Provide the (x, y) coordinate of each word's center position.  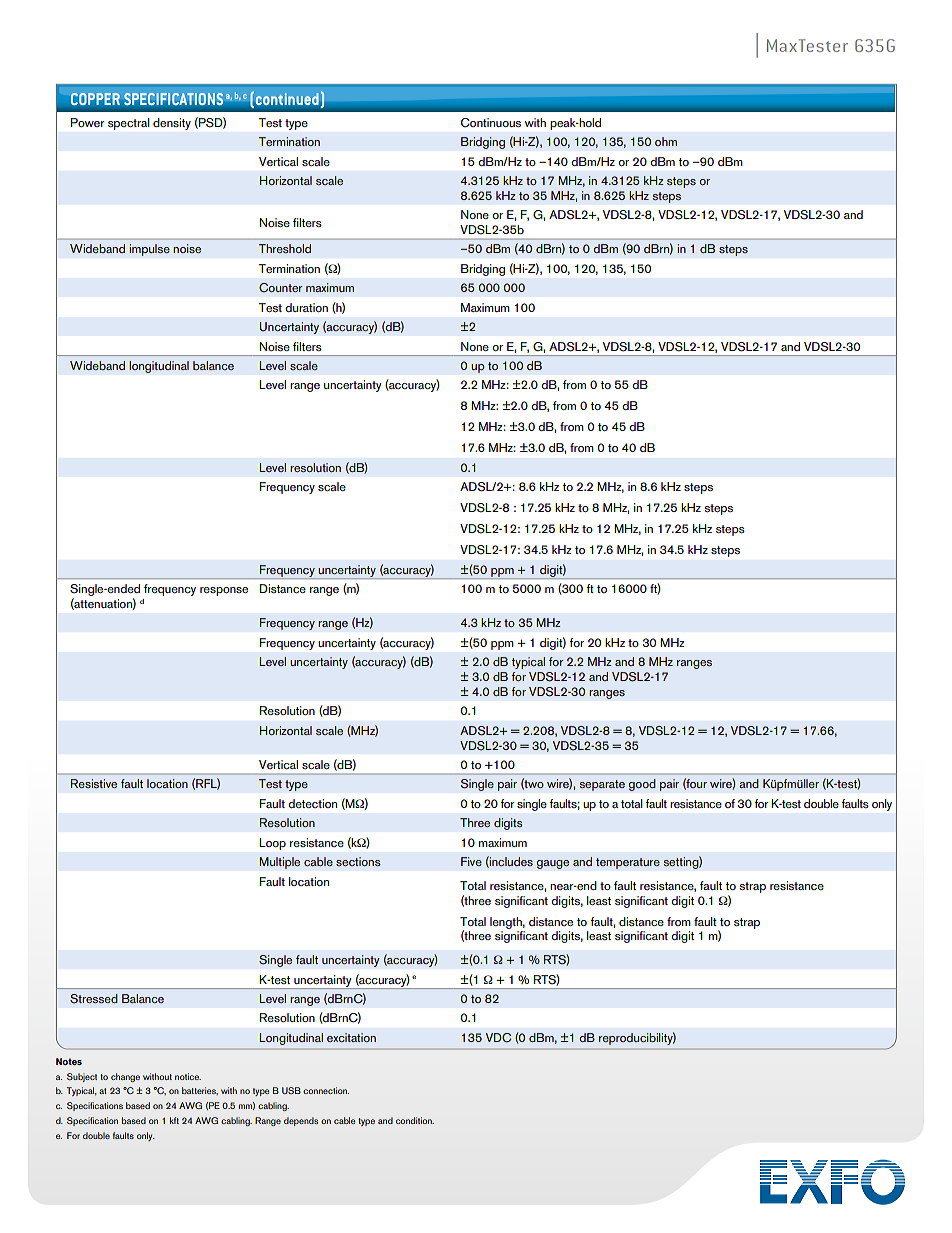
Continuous (491, 123)
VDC (498, 1037)
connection (326, 1090)
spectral (128, 124)
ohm (666, 141)
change (125, 1077)
